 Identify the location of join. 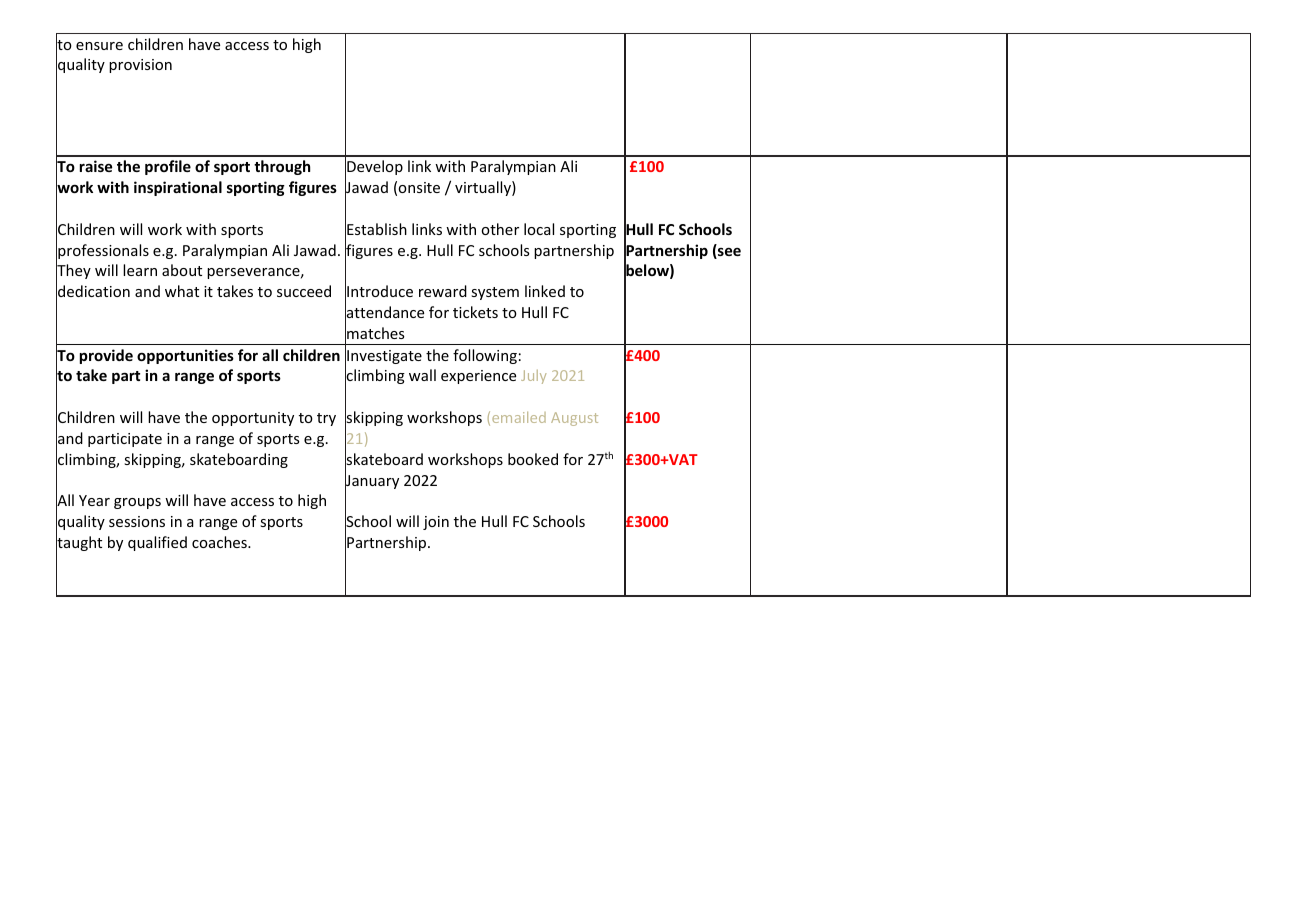
(436, 523).
